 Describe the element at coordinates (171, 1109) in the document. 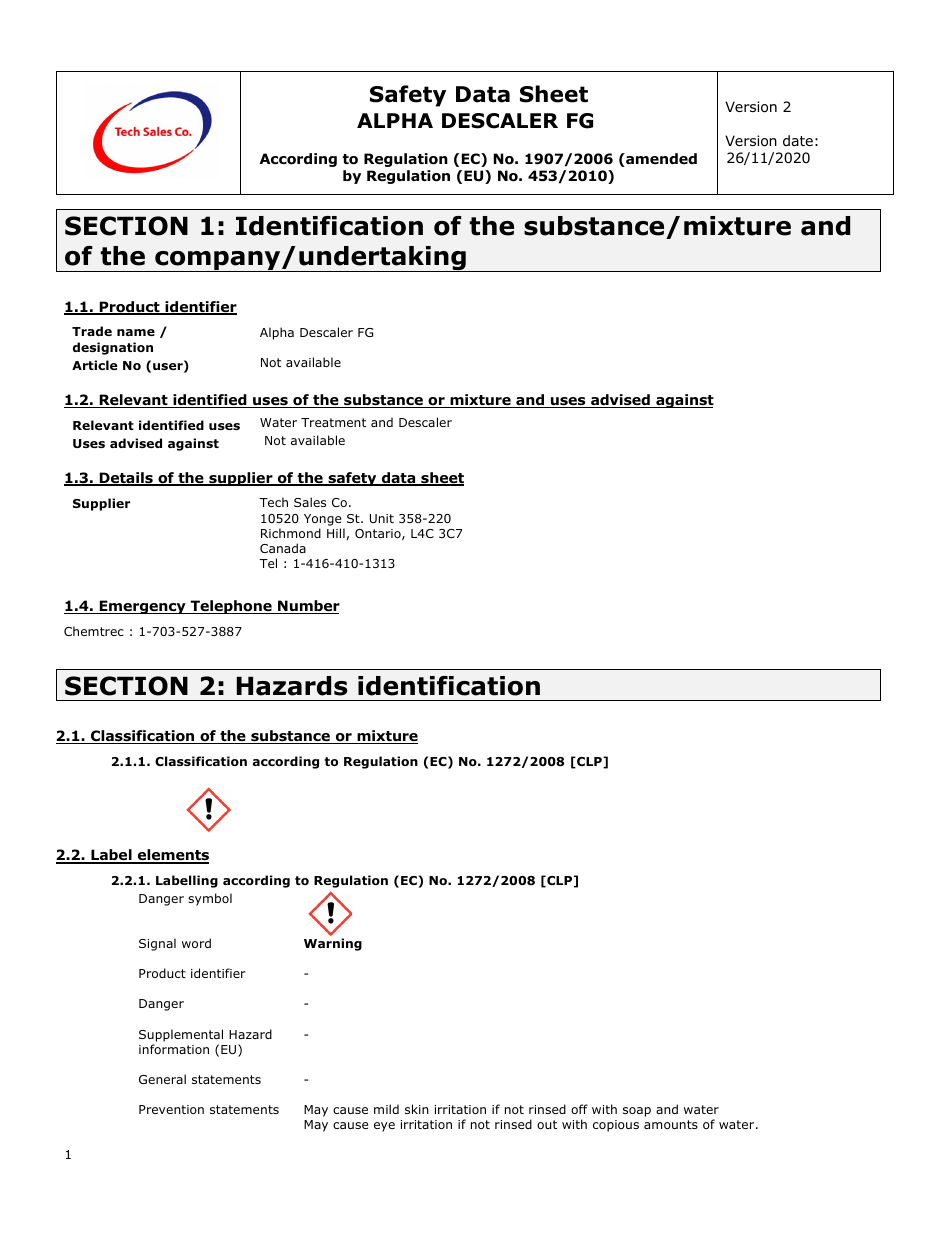

I see `Prevention` at that location.
